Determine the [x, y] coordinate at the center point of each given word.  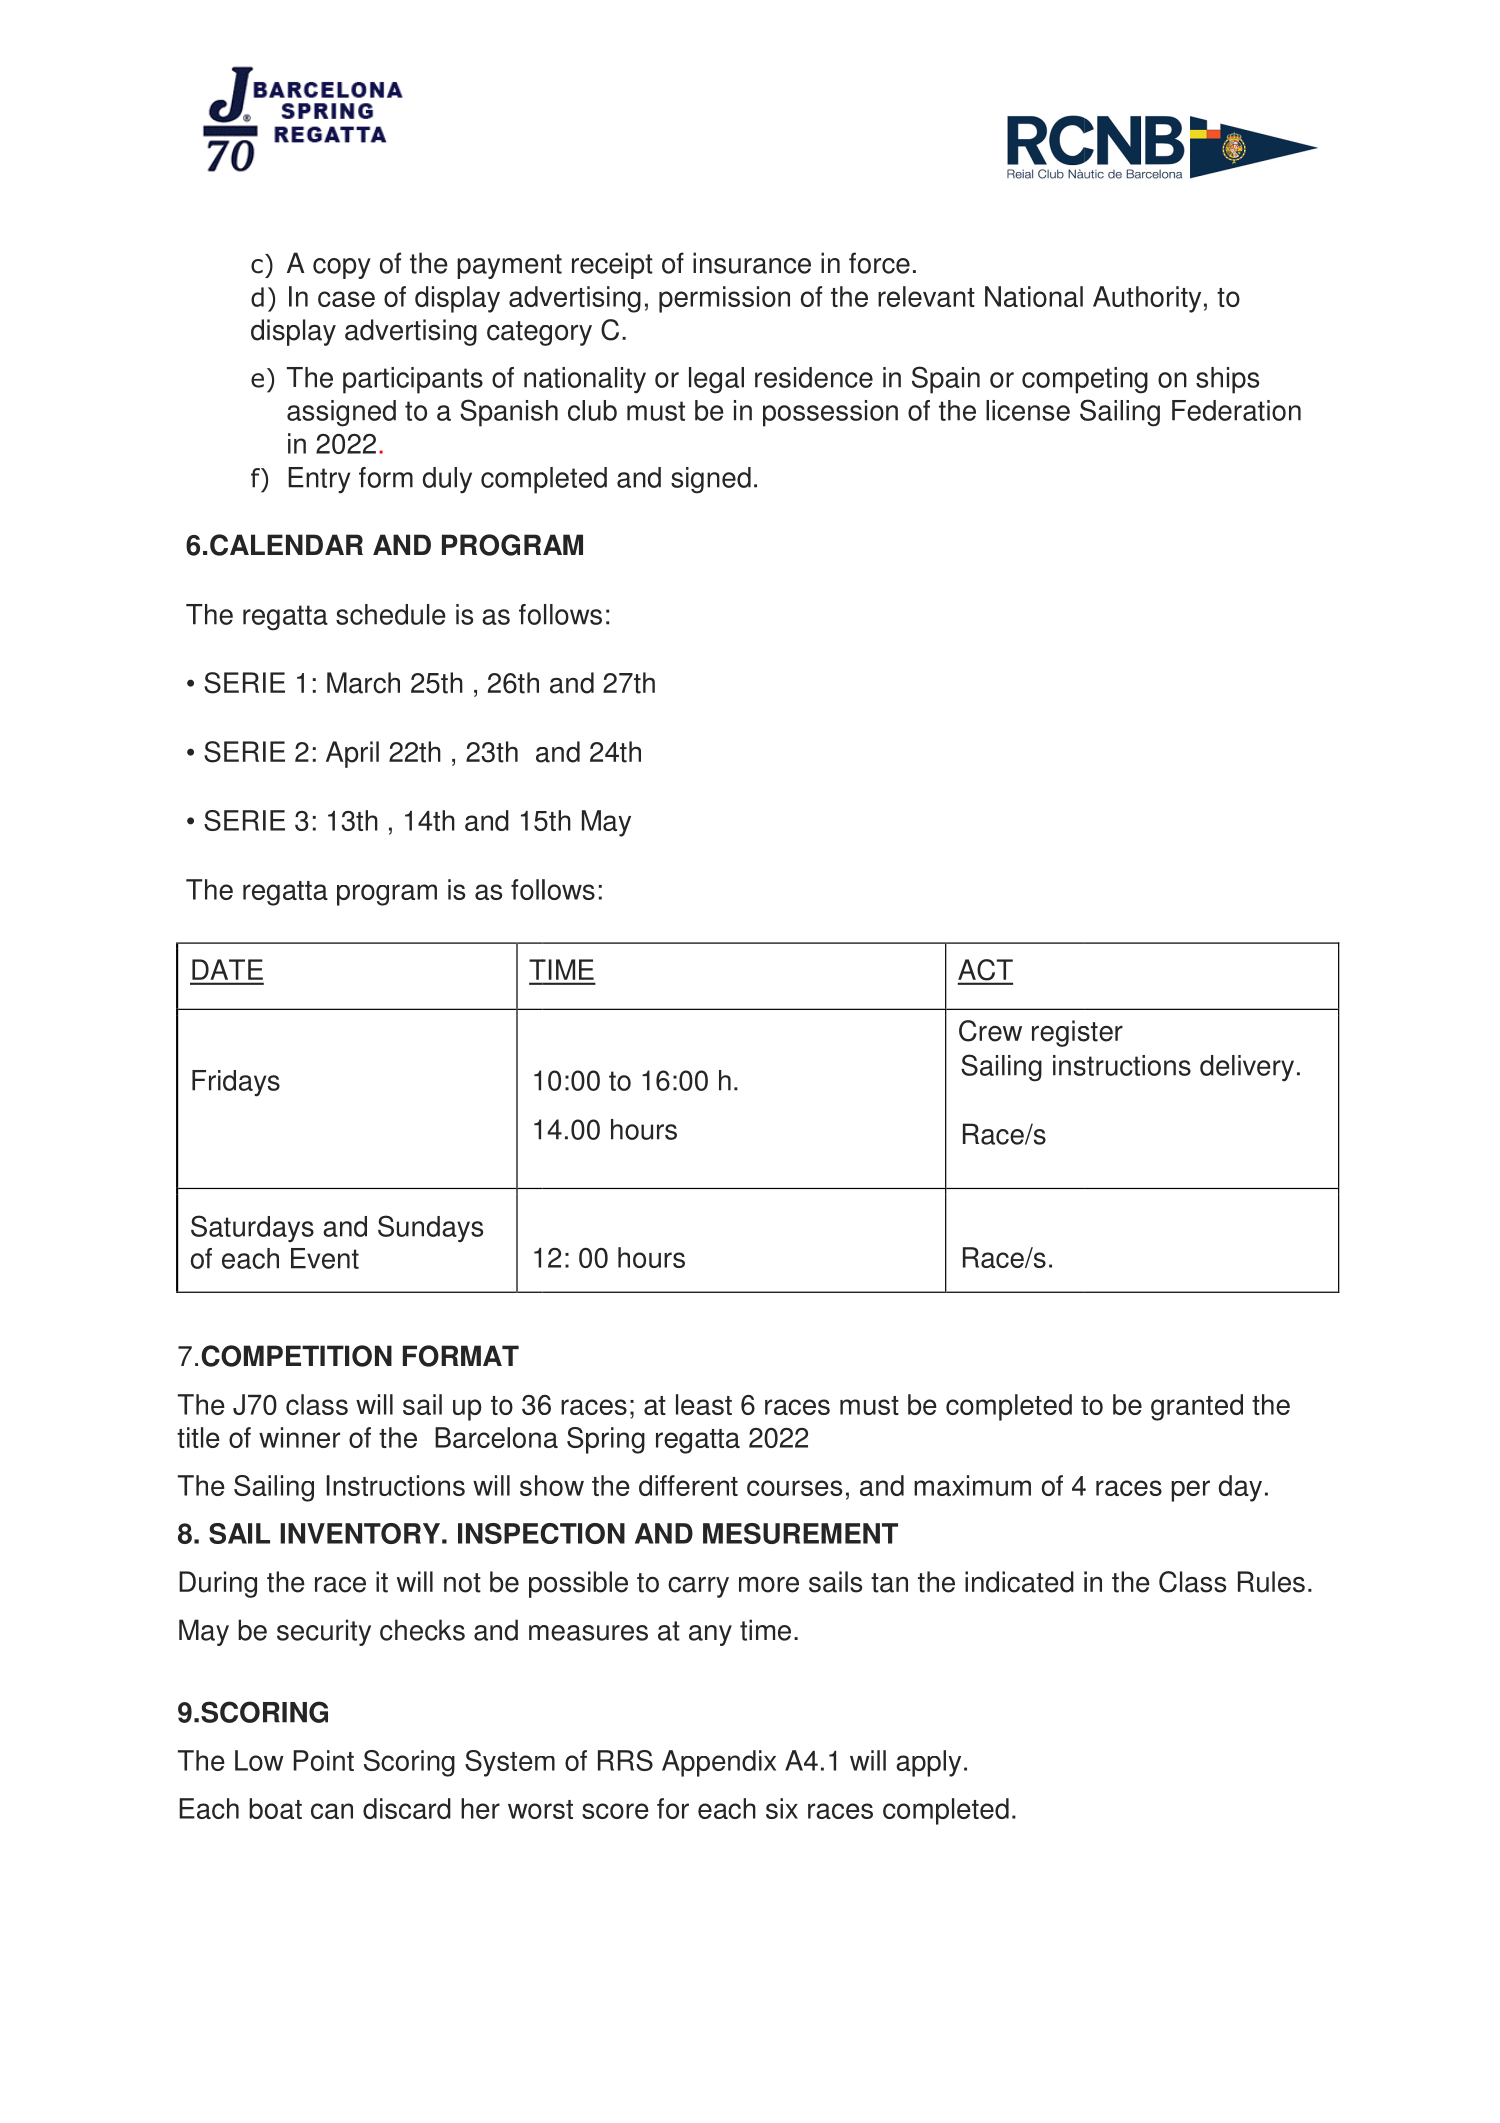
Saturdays [252, 1229]
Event [325, 1258]
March [363, 683]
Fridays [236, 1083]
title [198, 1437]
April [352, 754]
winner [299, 1437]
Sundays [430, 1229]
